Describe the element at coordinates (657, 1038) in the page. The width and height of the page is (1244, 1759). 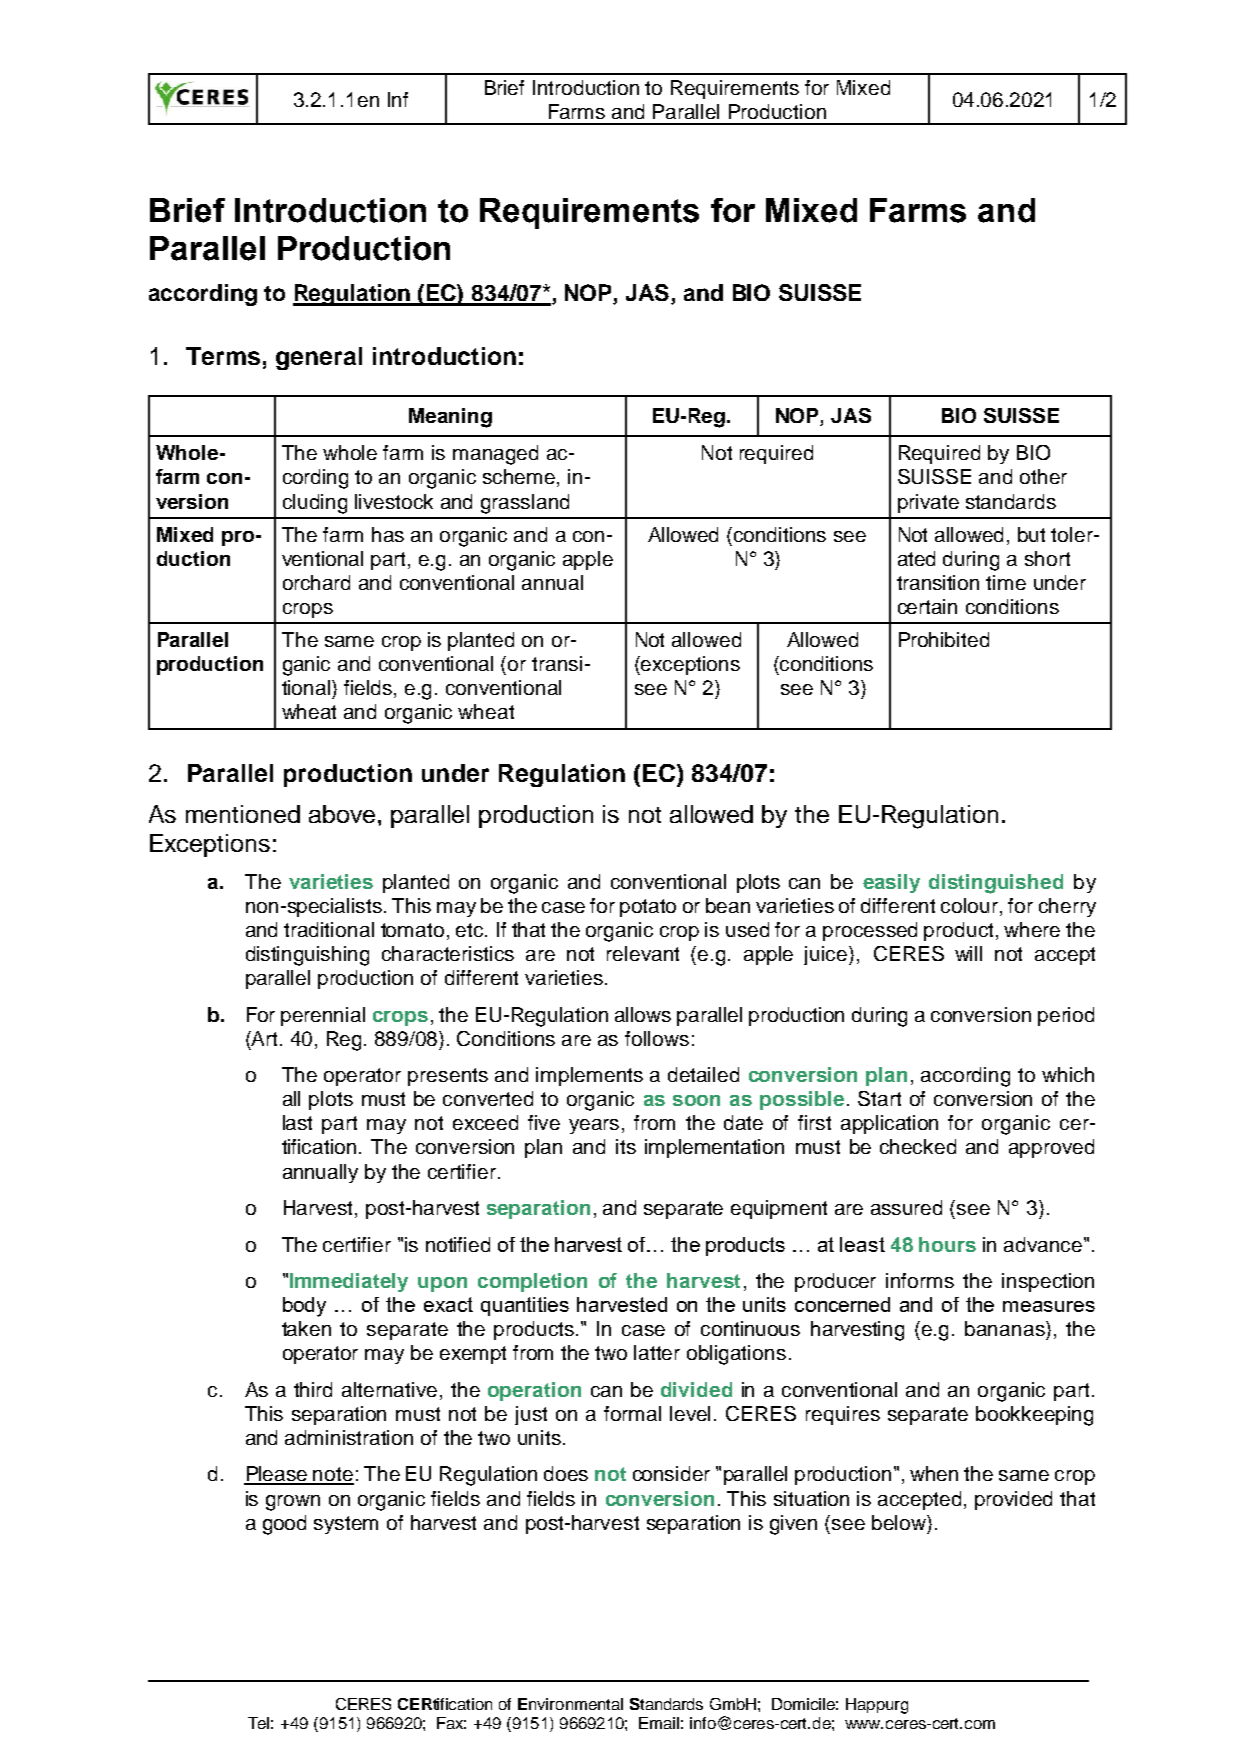
I see `follows` at that location.
